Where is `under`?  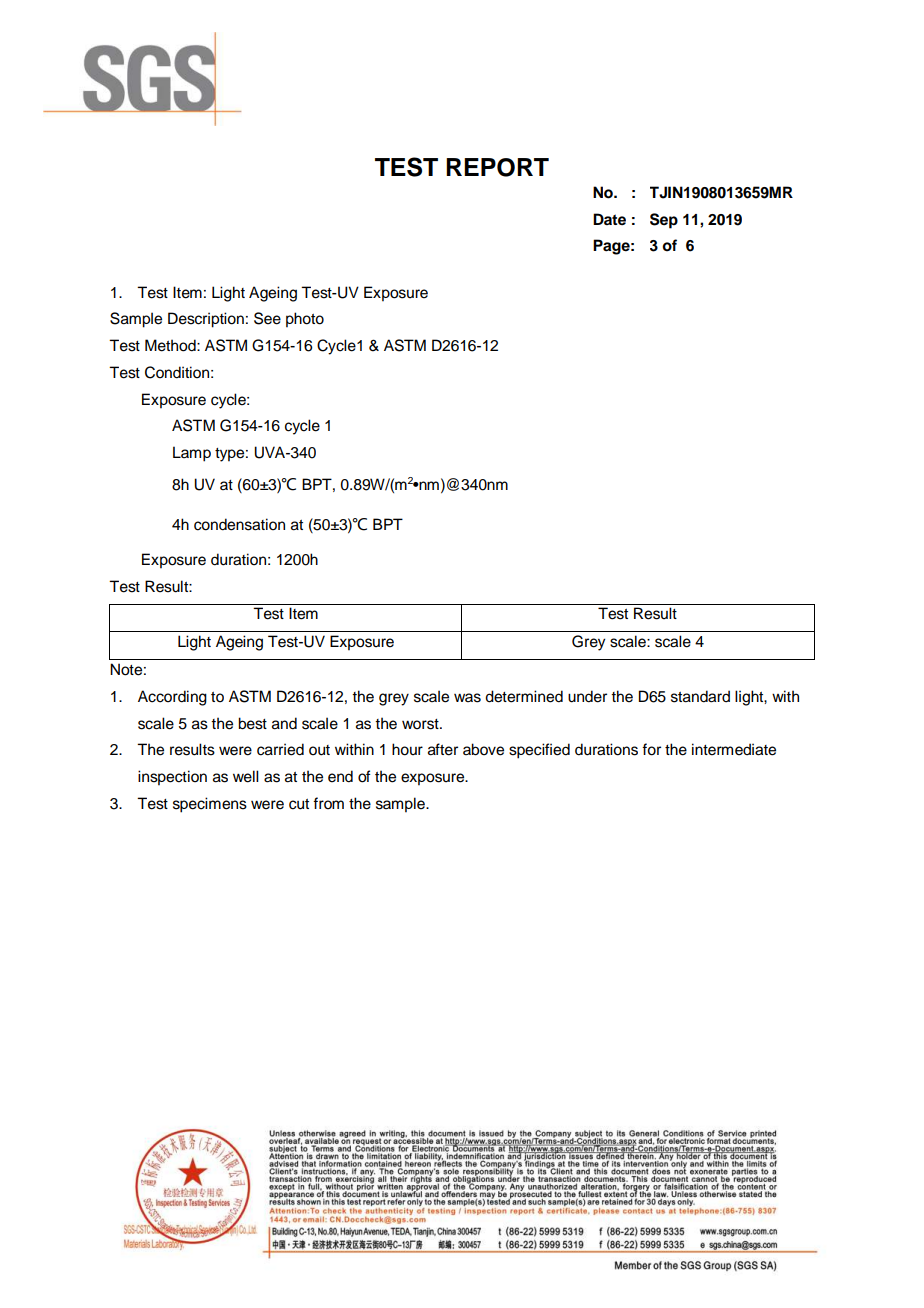
under is located at coordinates (587, 696).
